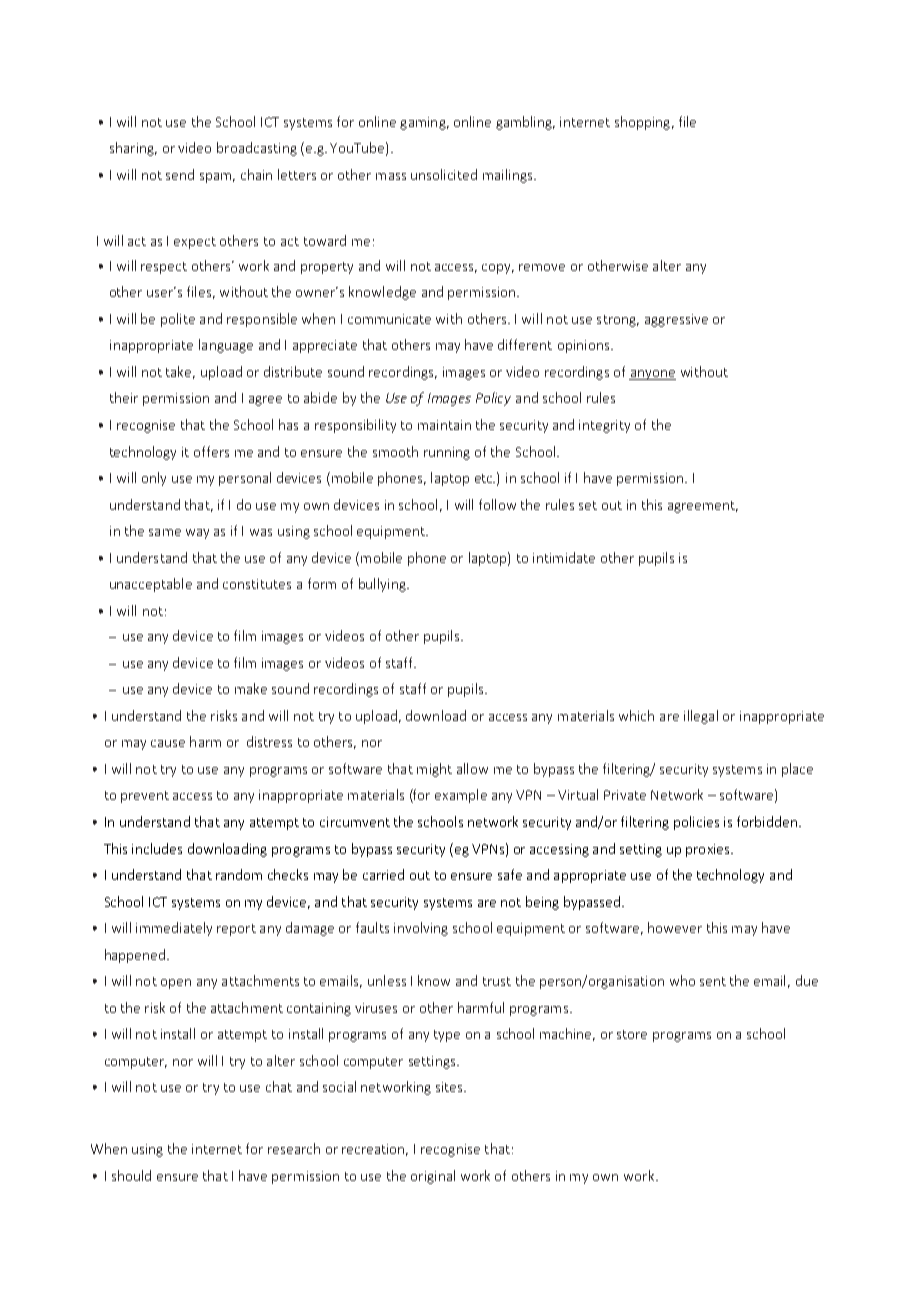 This page has height=1308, width=924. I want to click on safe, so click(510, 874).
